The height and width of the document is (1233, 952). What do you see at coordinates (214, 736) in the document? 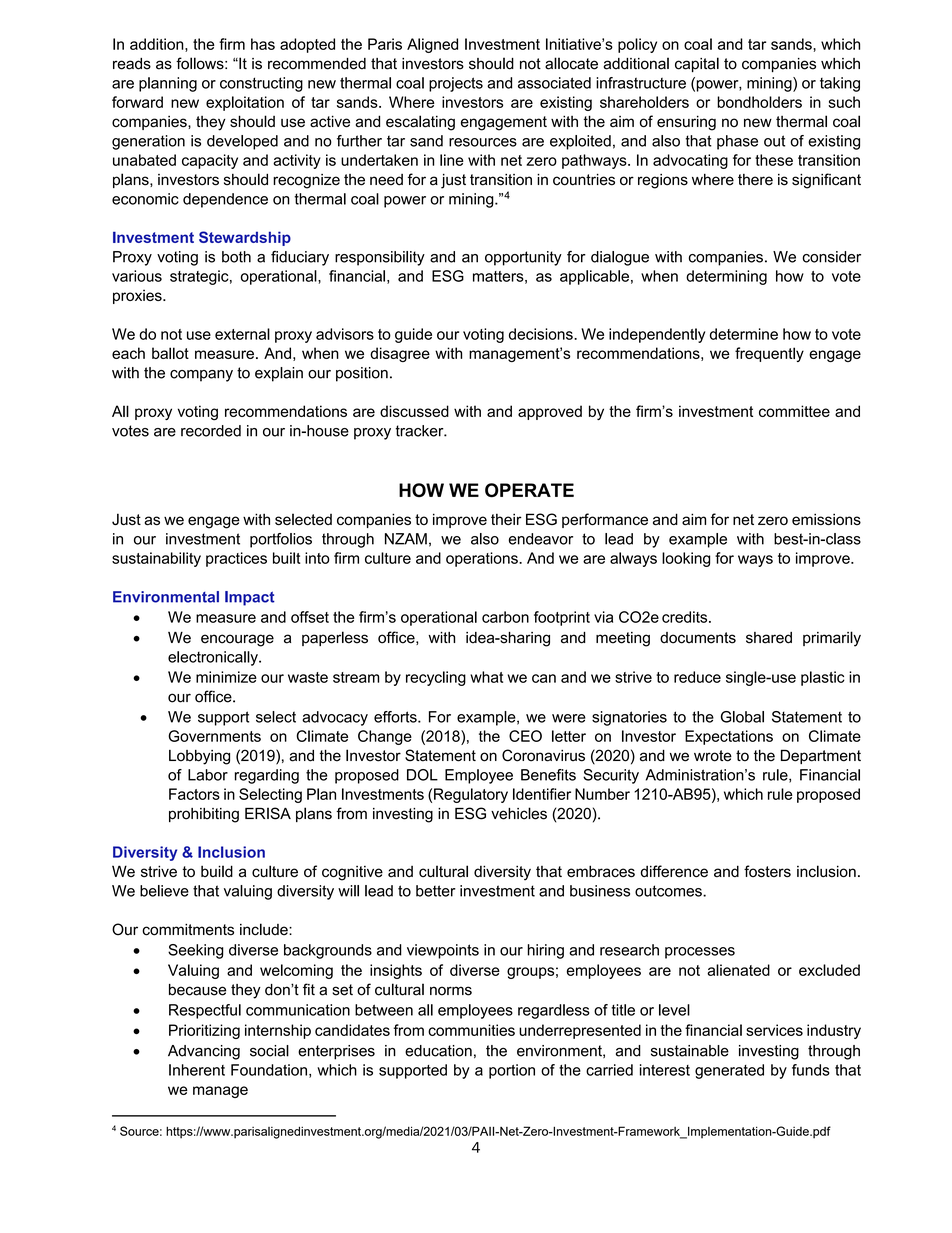
I see `Governments` at bounding box center [214, 736].
